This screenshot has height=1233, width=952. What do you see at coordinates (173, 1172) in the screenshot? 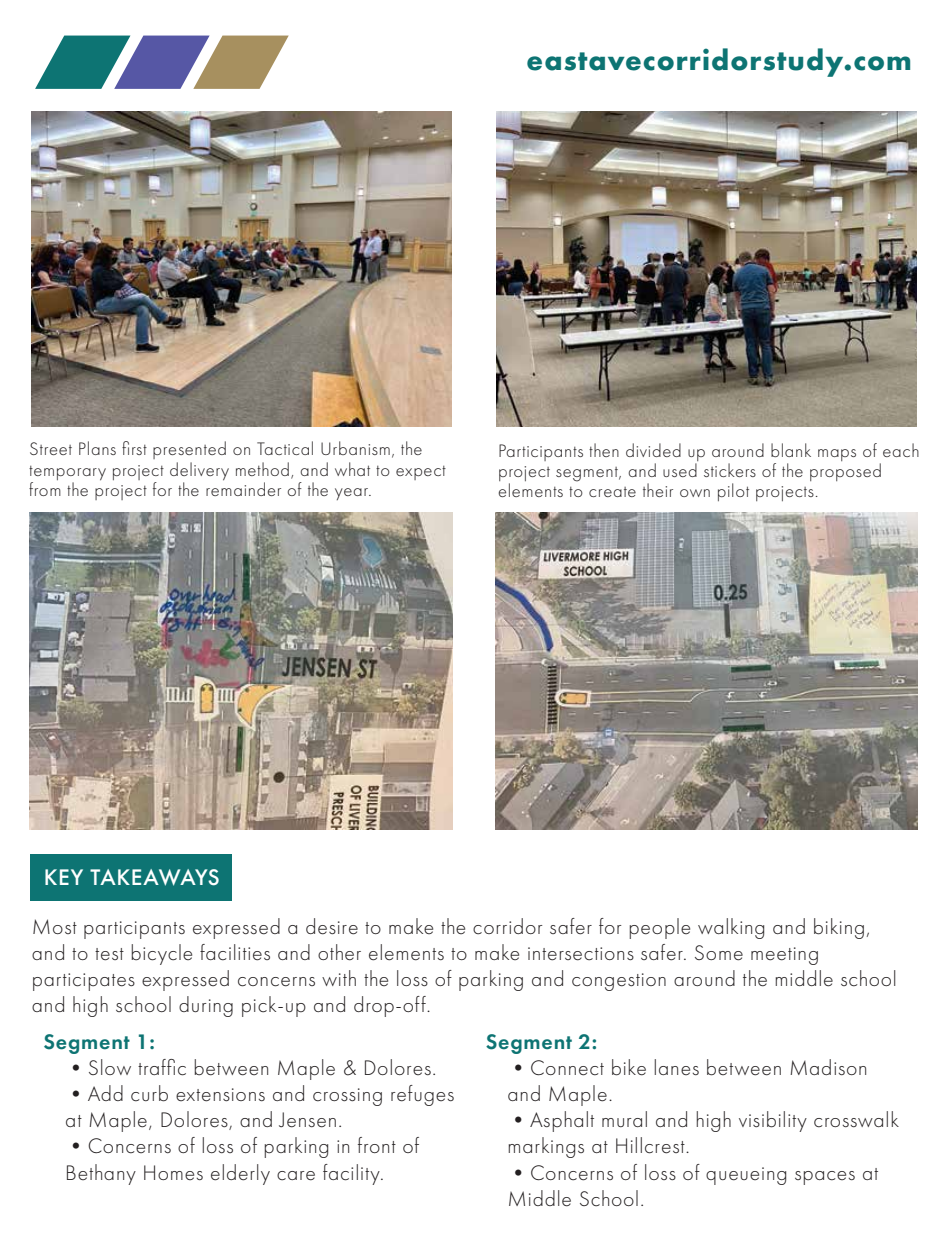
I see `Homes` at bounding box center [173, 1172].
